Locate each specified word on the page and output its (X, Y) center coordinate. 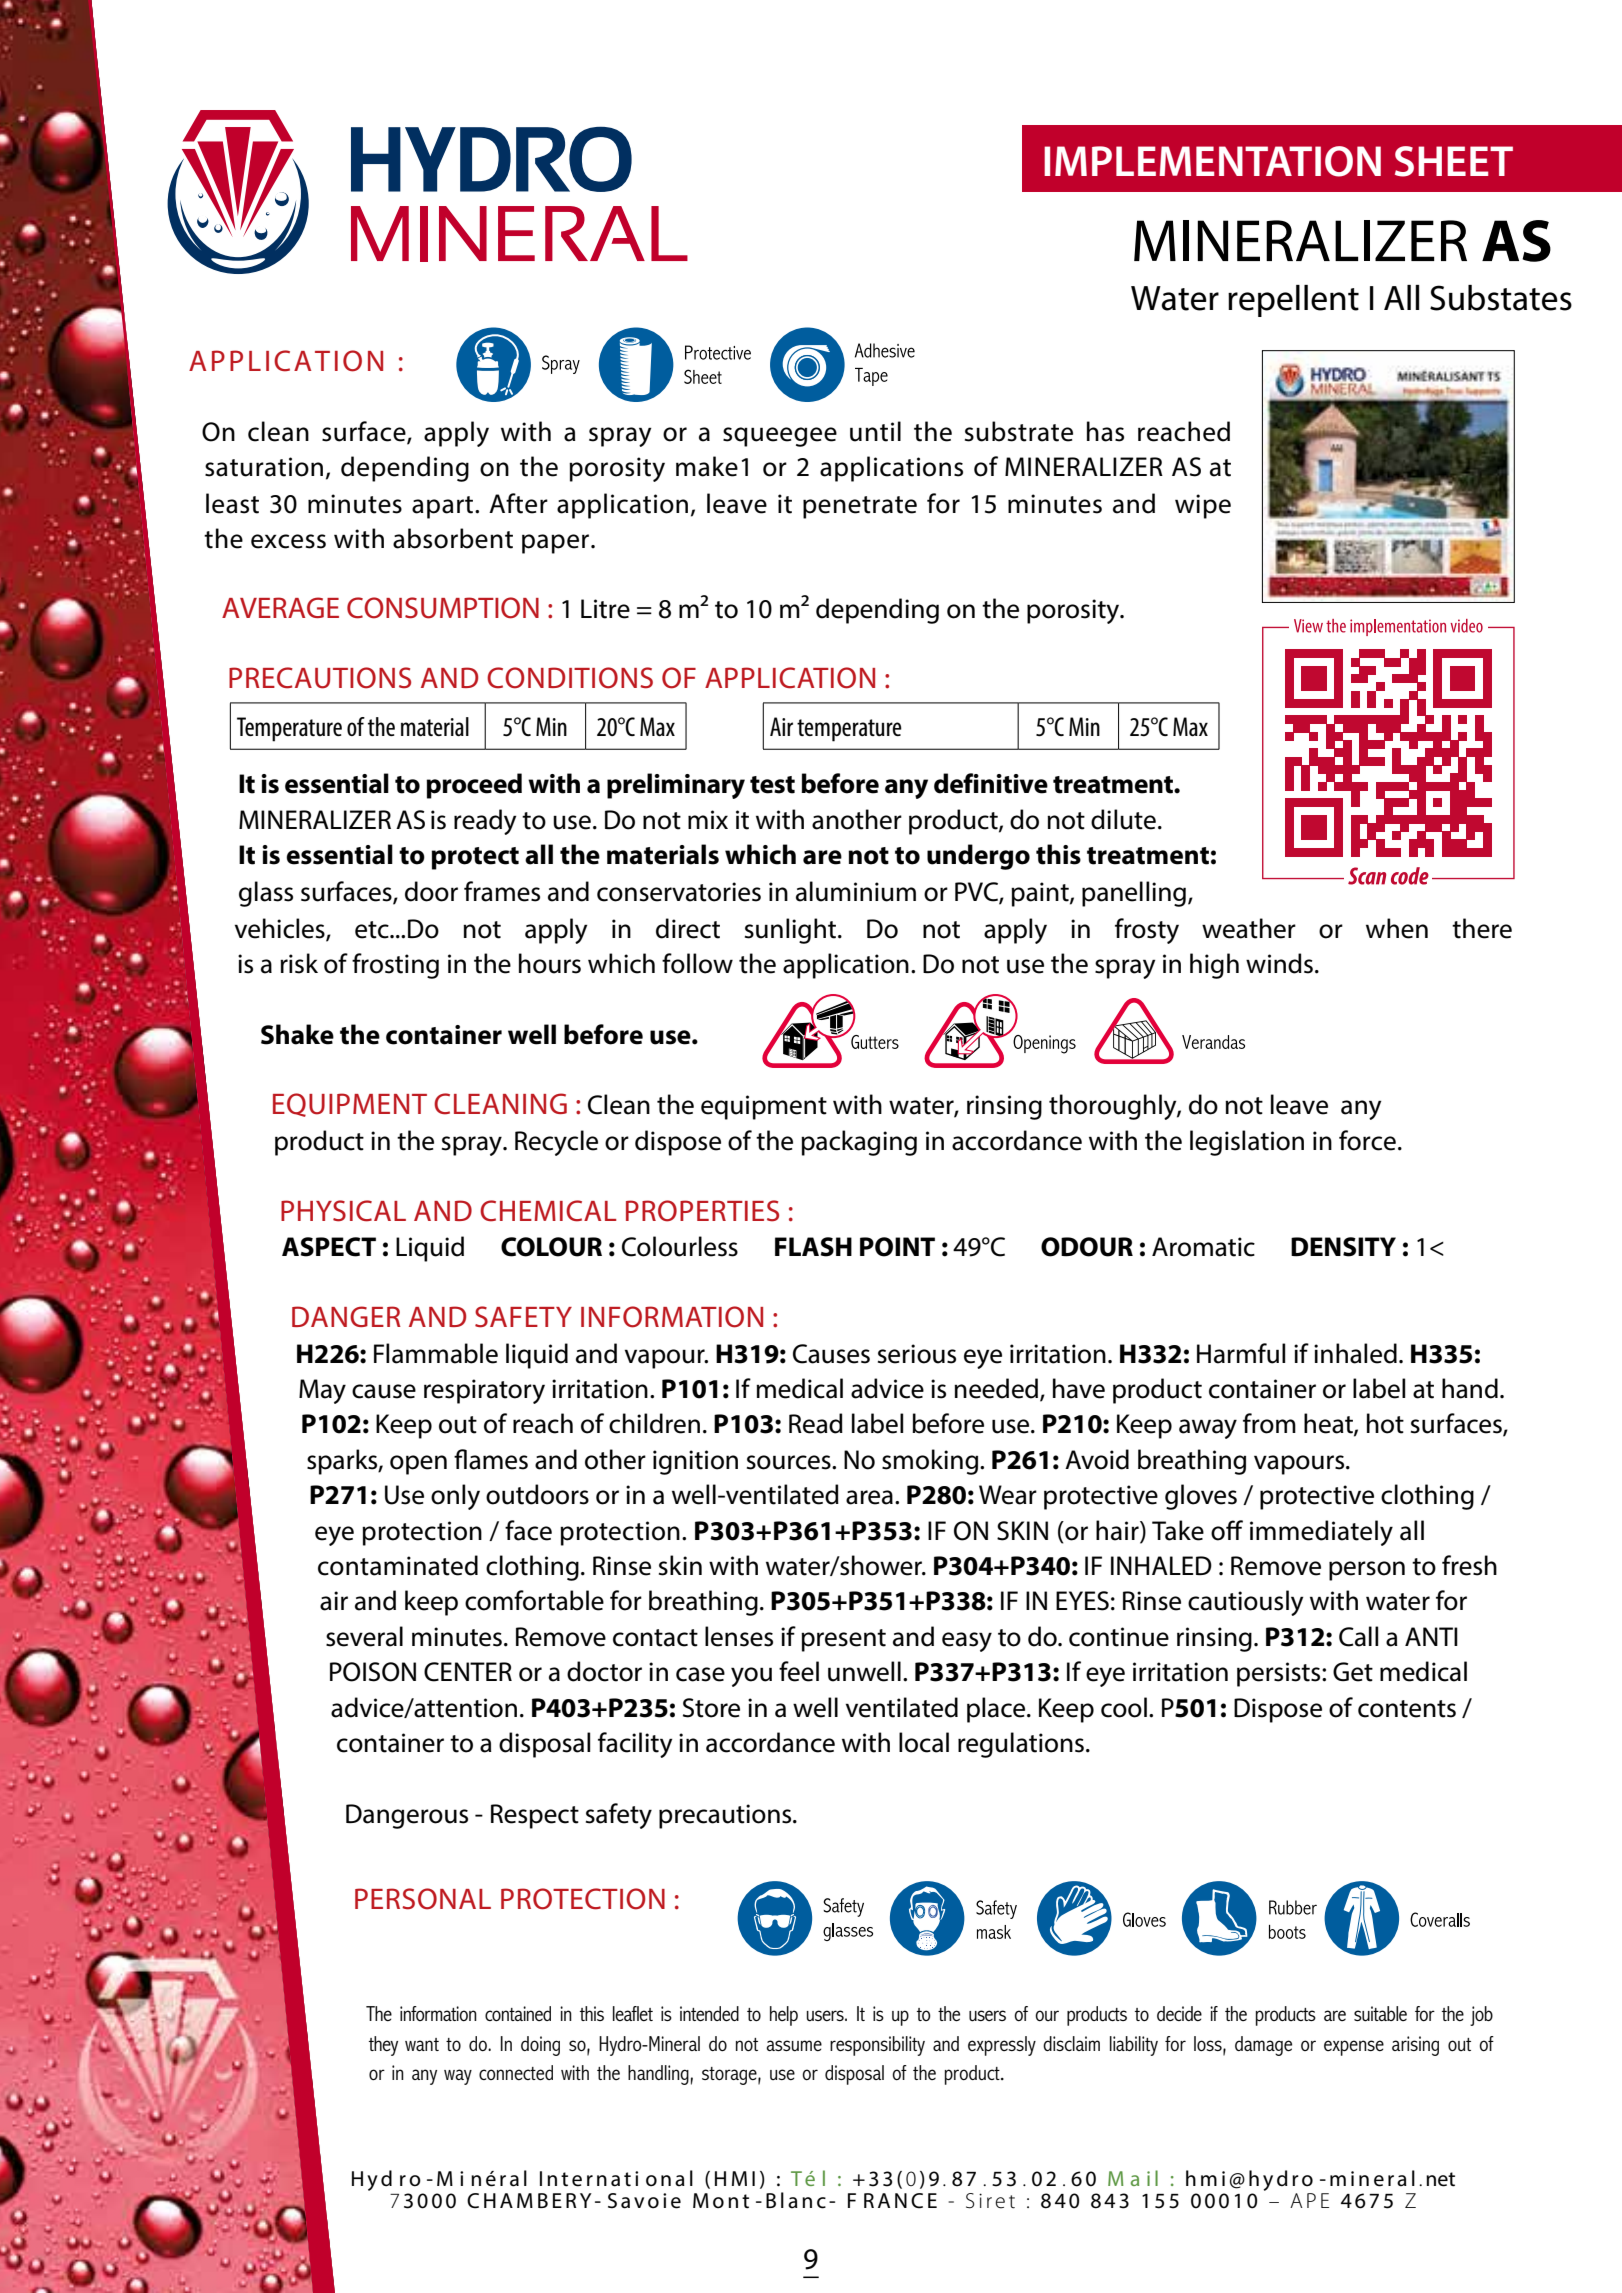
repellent (1293, 301)
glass (266, 894)
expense (1354, 2048)
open (418, 1465)
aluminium (856, 891)
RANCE (900, 2201)
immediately (1321, 1533)
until (875, 431)
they (383, 2046)
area (869, 1497)
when (1397, 928)
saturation (264, 467)
